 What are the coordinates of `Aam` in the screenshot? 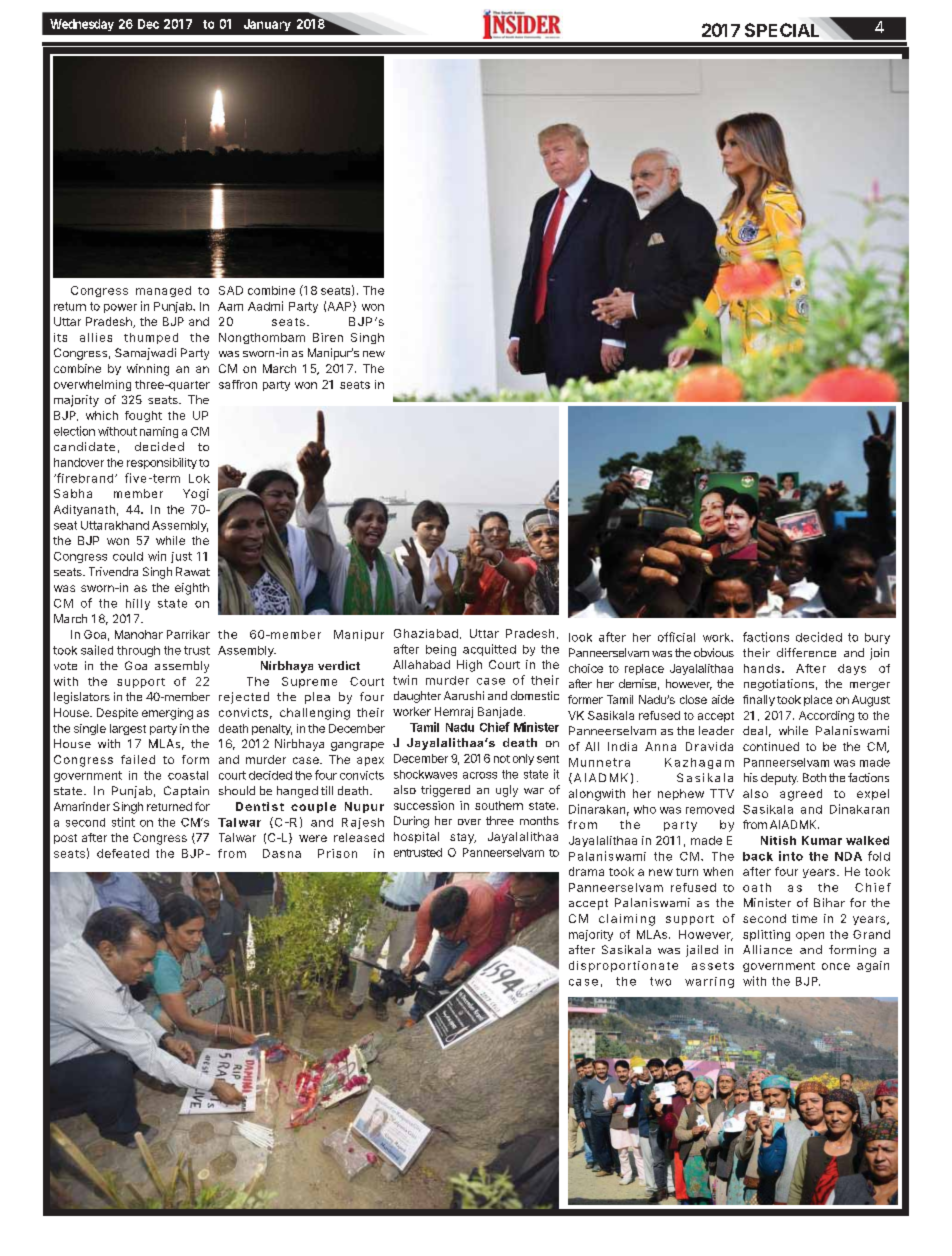 It's located at (230, 306).
